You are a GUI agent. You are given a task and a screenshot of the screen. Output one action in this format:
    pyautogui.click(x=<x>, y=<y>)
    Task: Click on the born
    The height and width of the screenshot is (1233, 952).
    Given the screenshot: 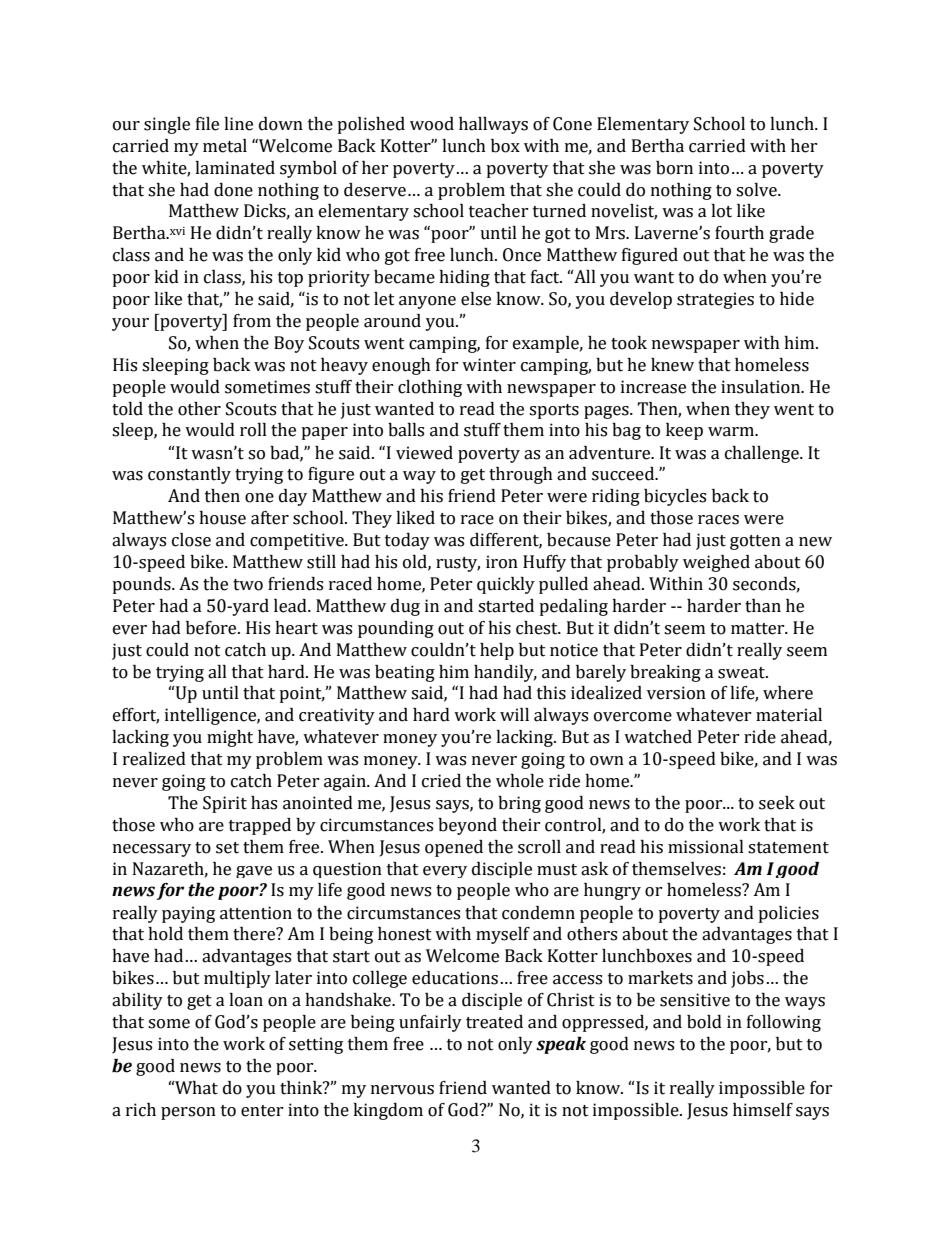 What is the action you would take?
    pyautogui.click(x=674, y=168)
